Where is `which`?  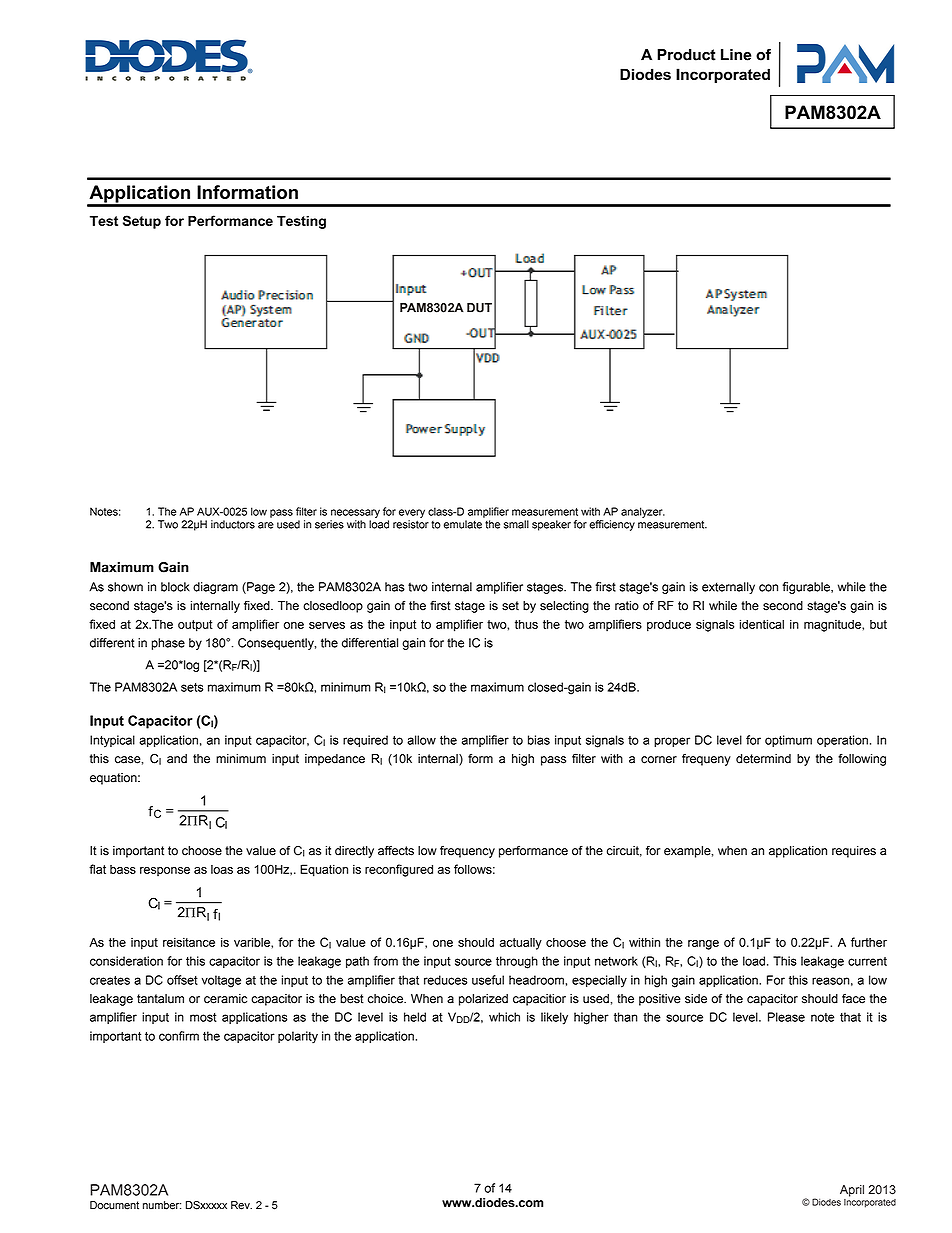 which is located at coordinates (504, 1017).
